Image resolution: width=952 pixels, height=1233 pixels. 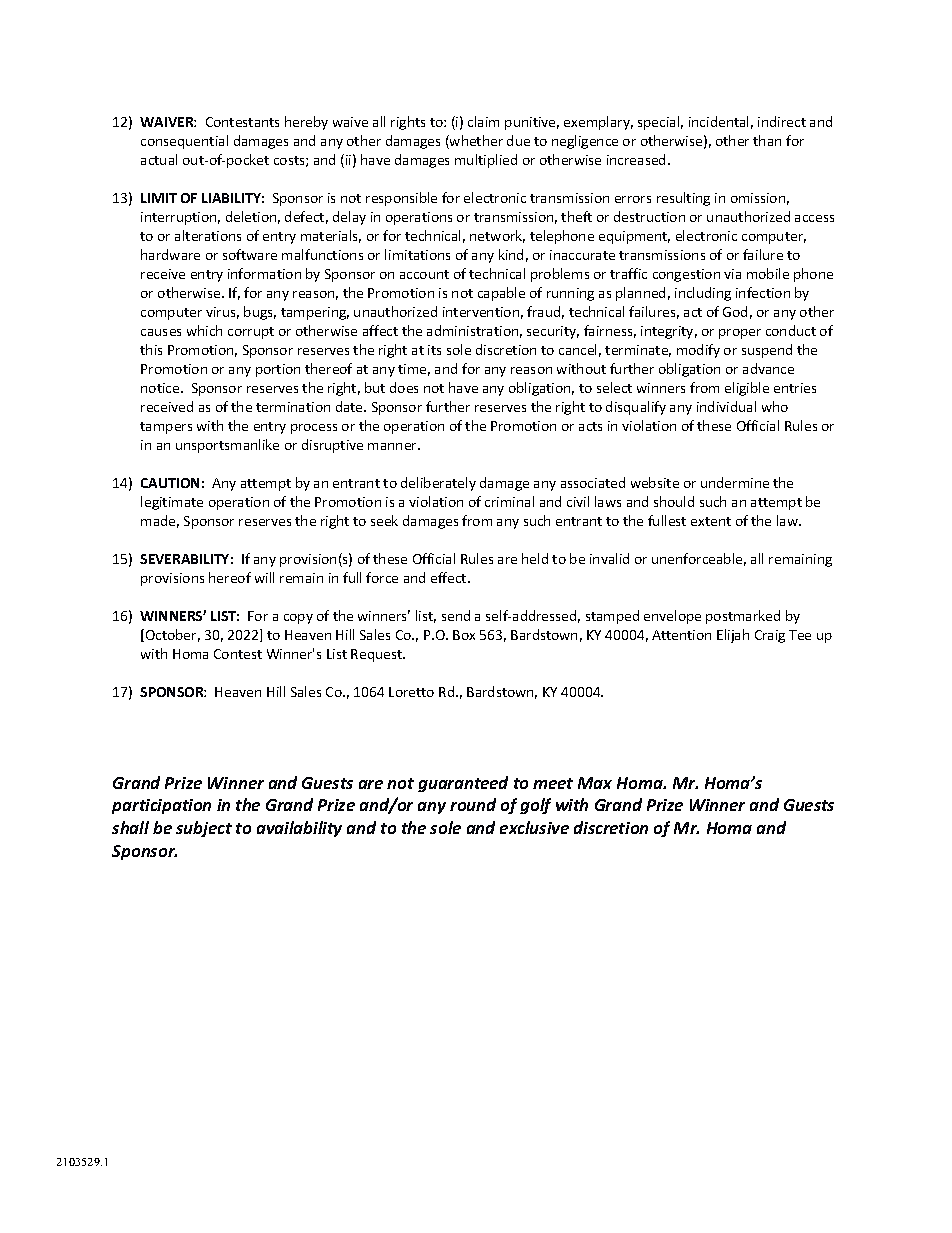 I want to click on capable, so click(x=501, y=294).
